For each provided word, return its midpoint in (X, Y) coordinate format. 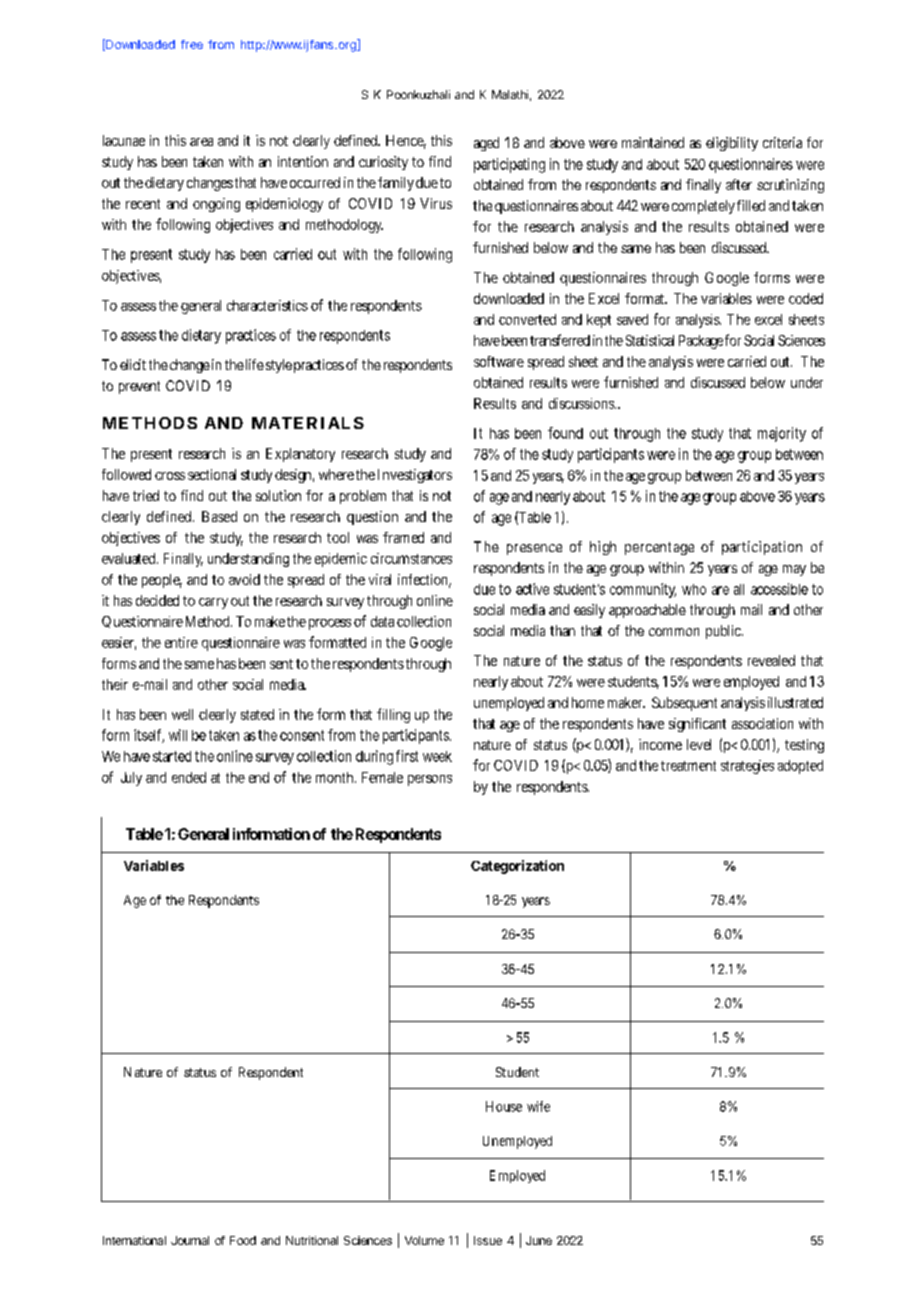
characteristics (269, 305)
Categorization (517, 867)
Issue (488, 1240)
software (499, 361)
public (724, 632)
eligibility (732, 144)
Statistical (650, 340)
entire (181, 642)
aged (486, 144)
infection (424, 581)
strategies (747, 767)
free (192, 44)
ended (189, 777)
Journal (190, 1240)
